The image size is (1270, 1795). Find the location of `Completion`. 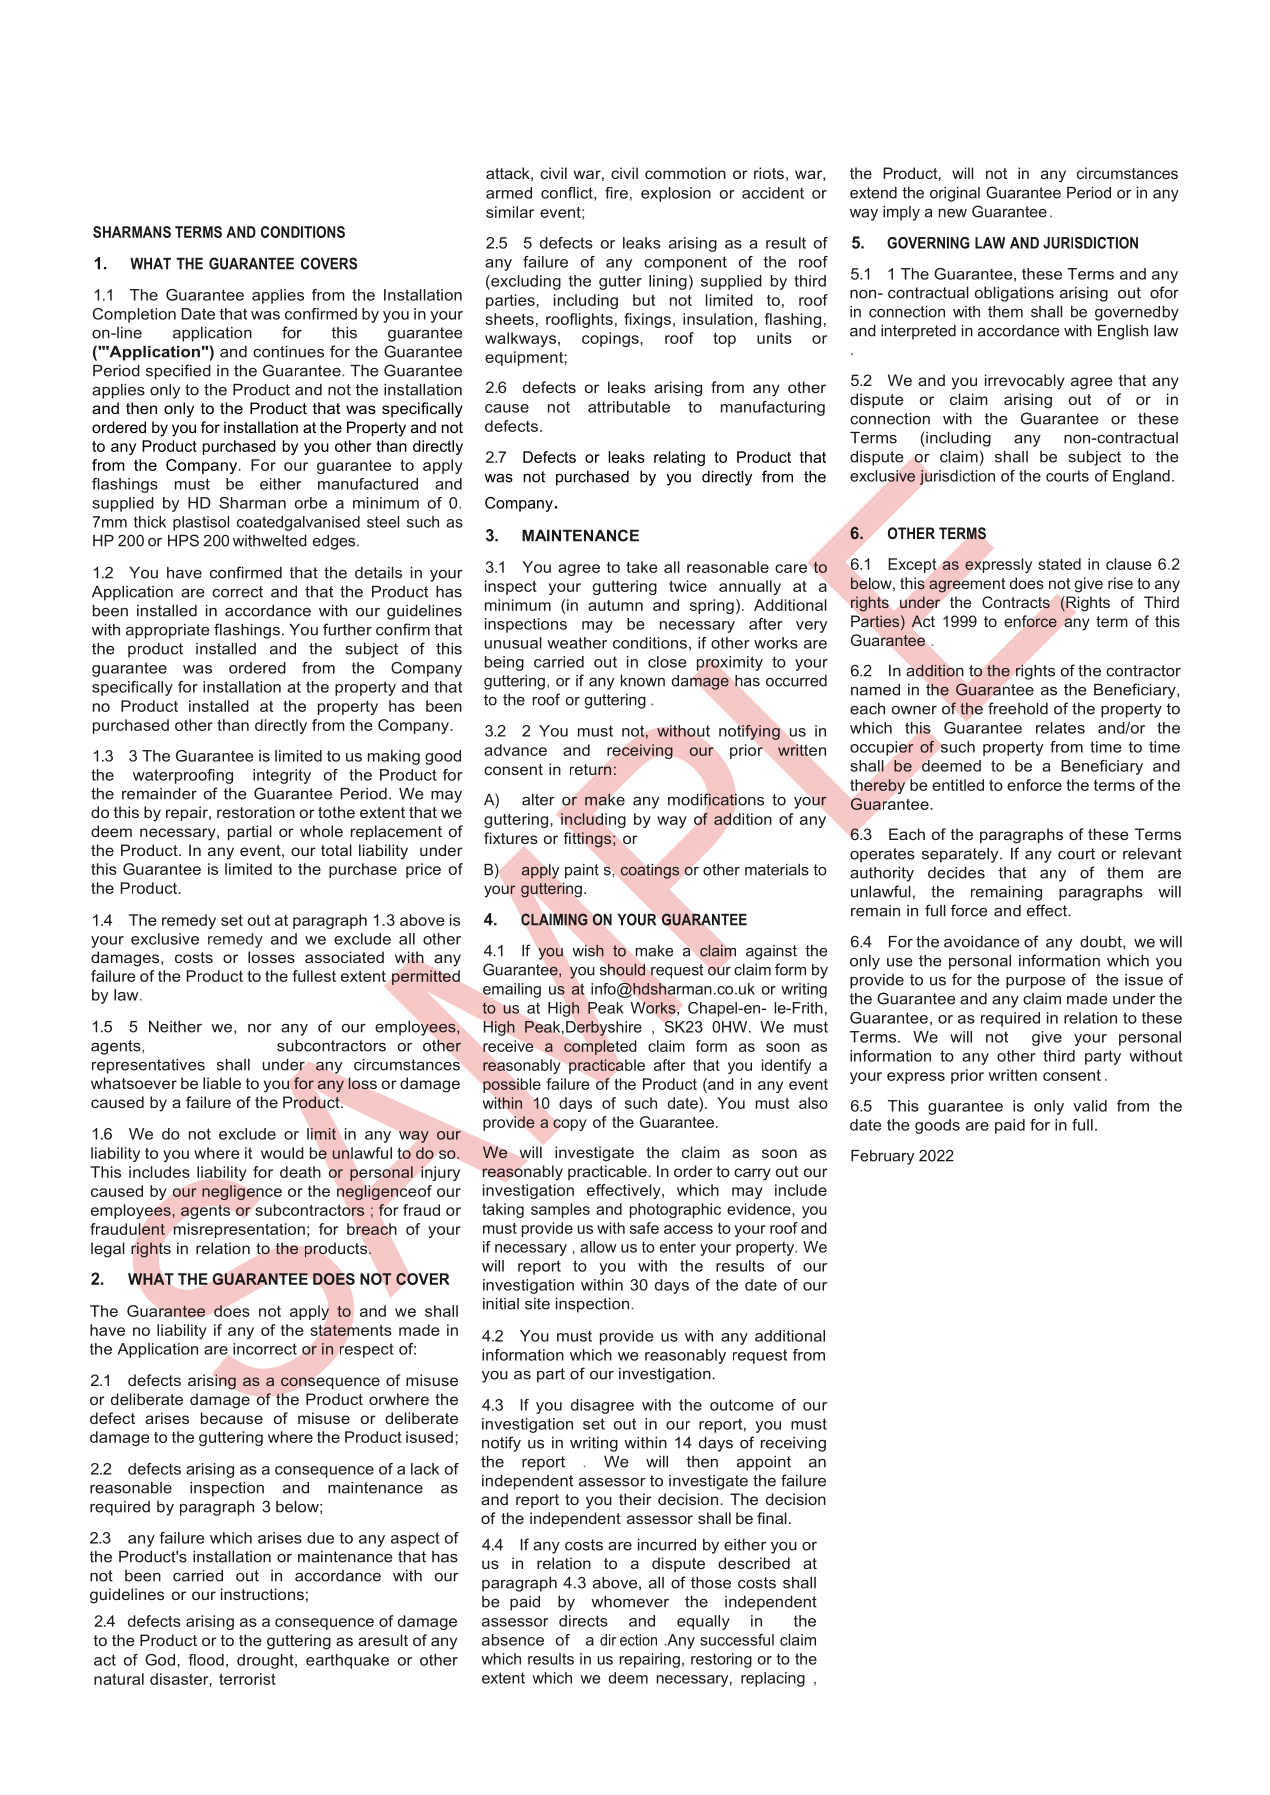

Completion is located at coordinates (134, 315).
